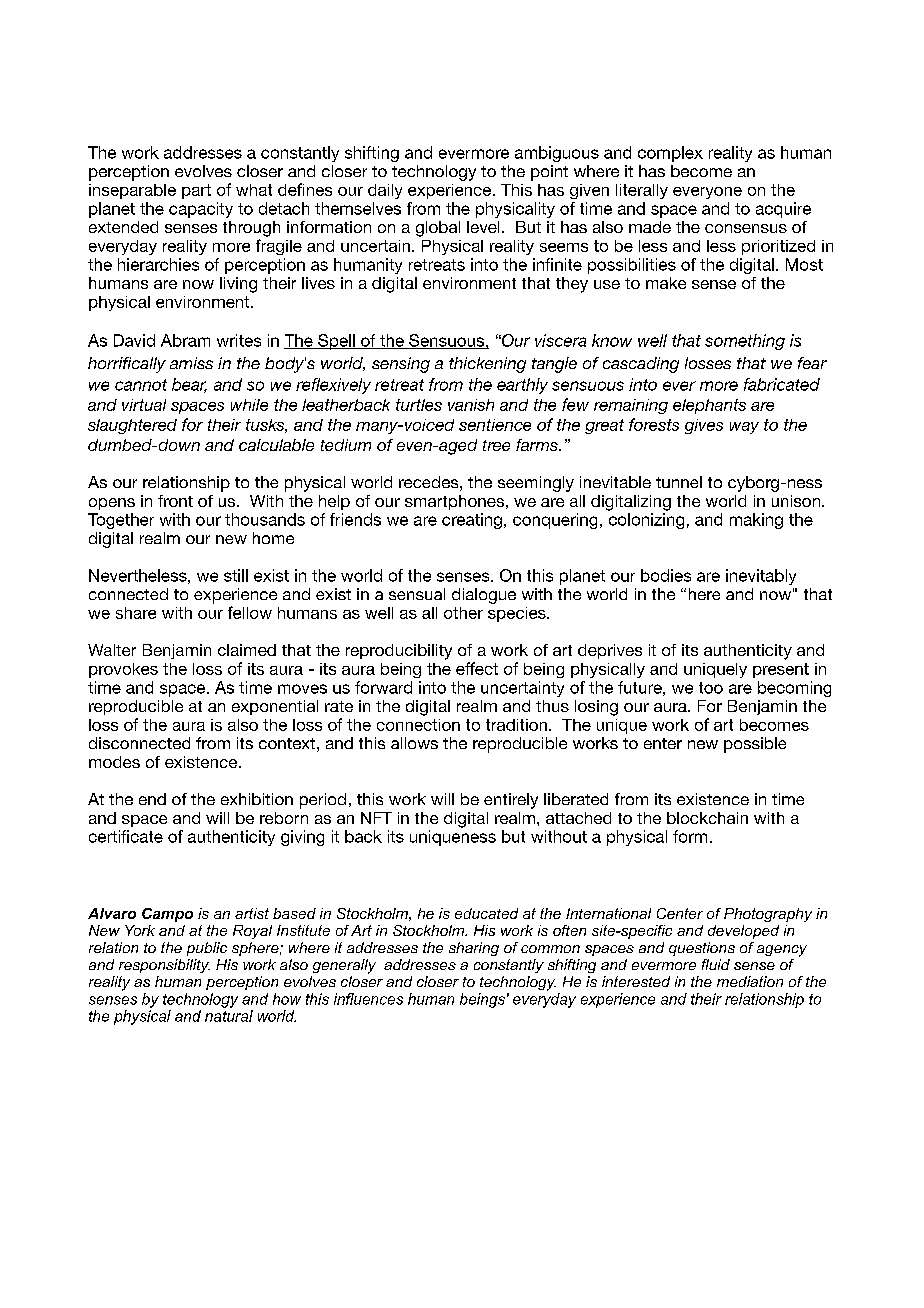  I want to click on part, so click(196, 191).
